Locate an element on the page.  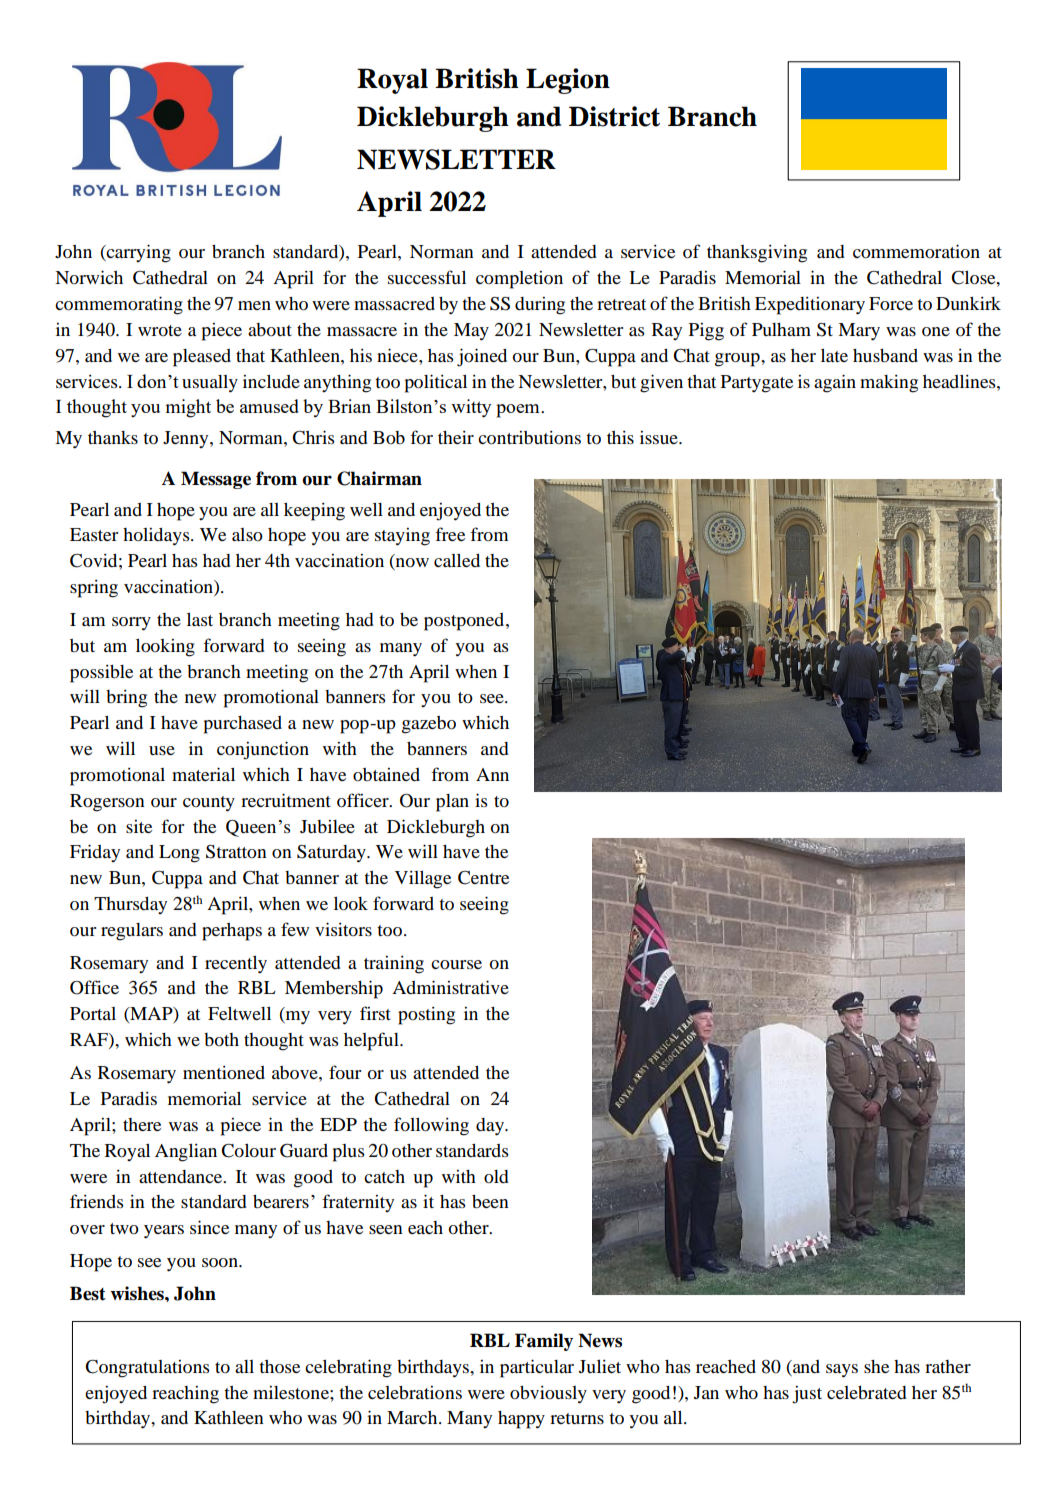
Legion is located at coordinates (568, 81).
